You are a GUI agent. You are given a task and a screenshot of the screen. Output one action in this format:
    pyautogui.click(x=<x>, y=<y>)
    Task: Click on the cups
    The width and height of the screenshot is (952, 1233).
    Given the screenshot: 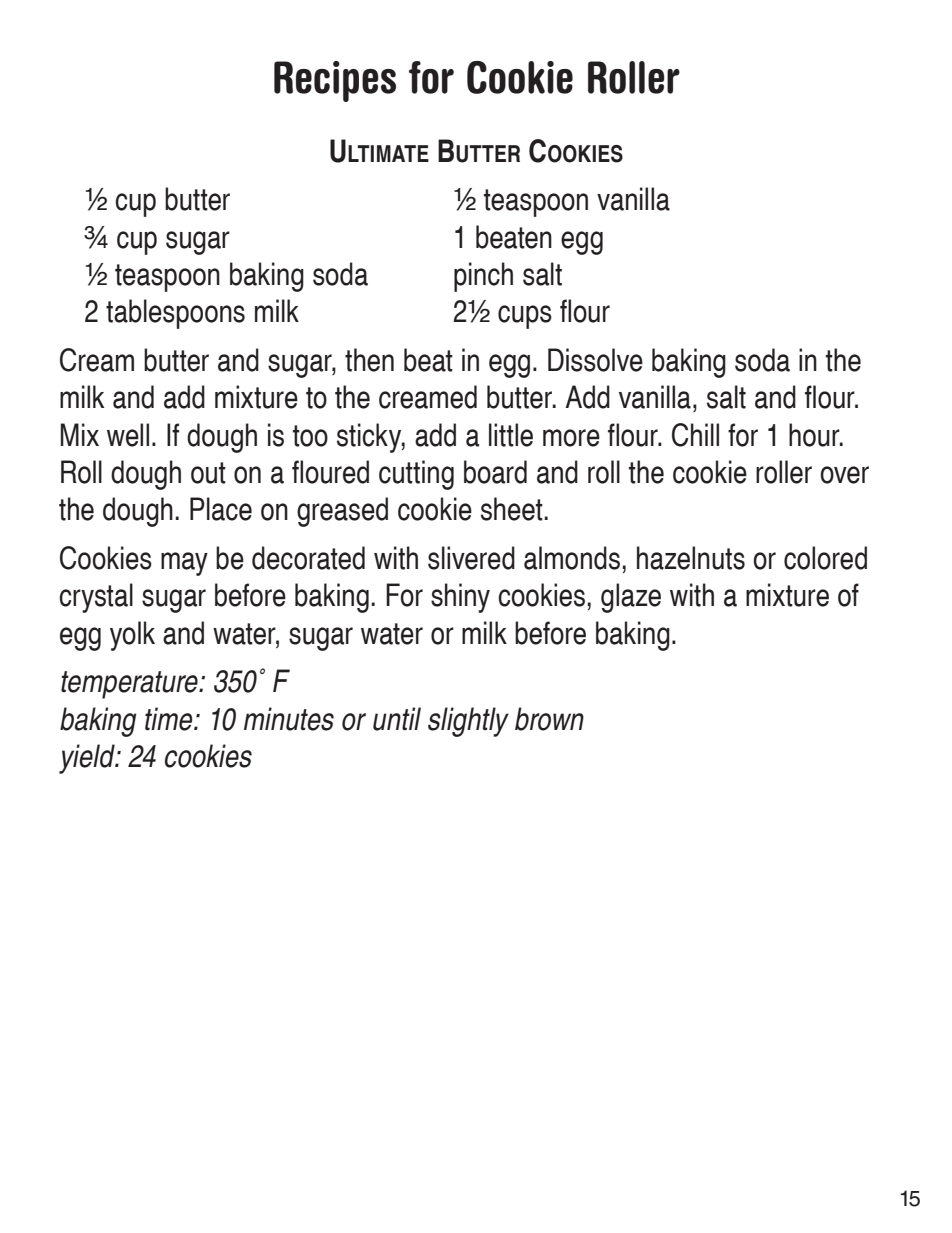 What is the action you would take?
    pyautogui.click(x=525, y=317)
